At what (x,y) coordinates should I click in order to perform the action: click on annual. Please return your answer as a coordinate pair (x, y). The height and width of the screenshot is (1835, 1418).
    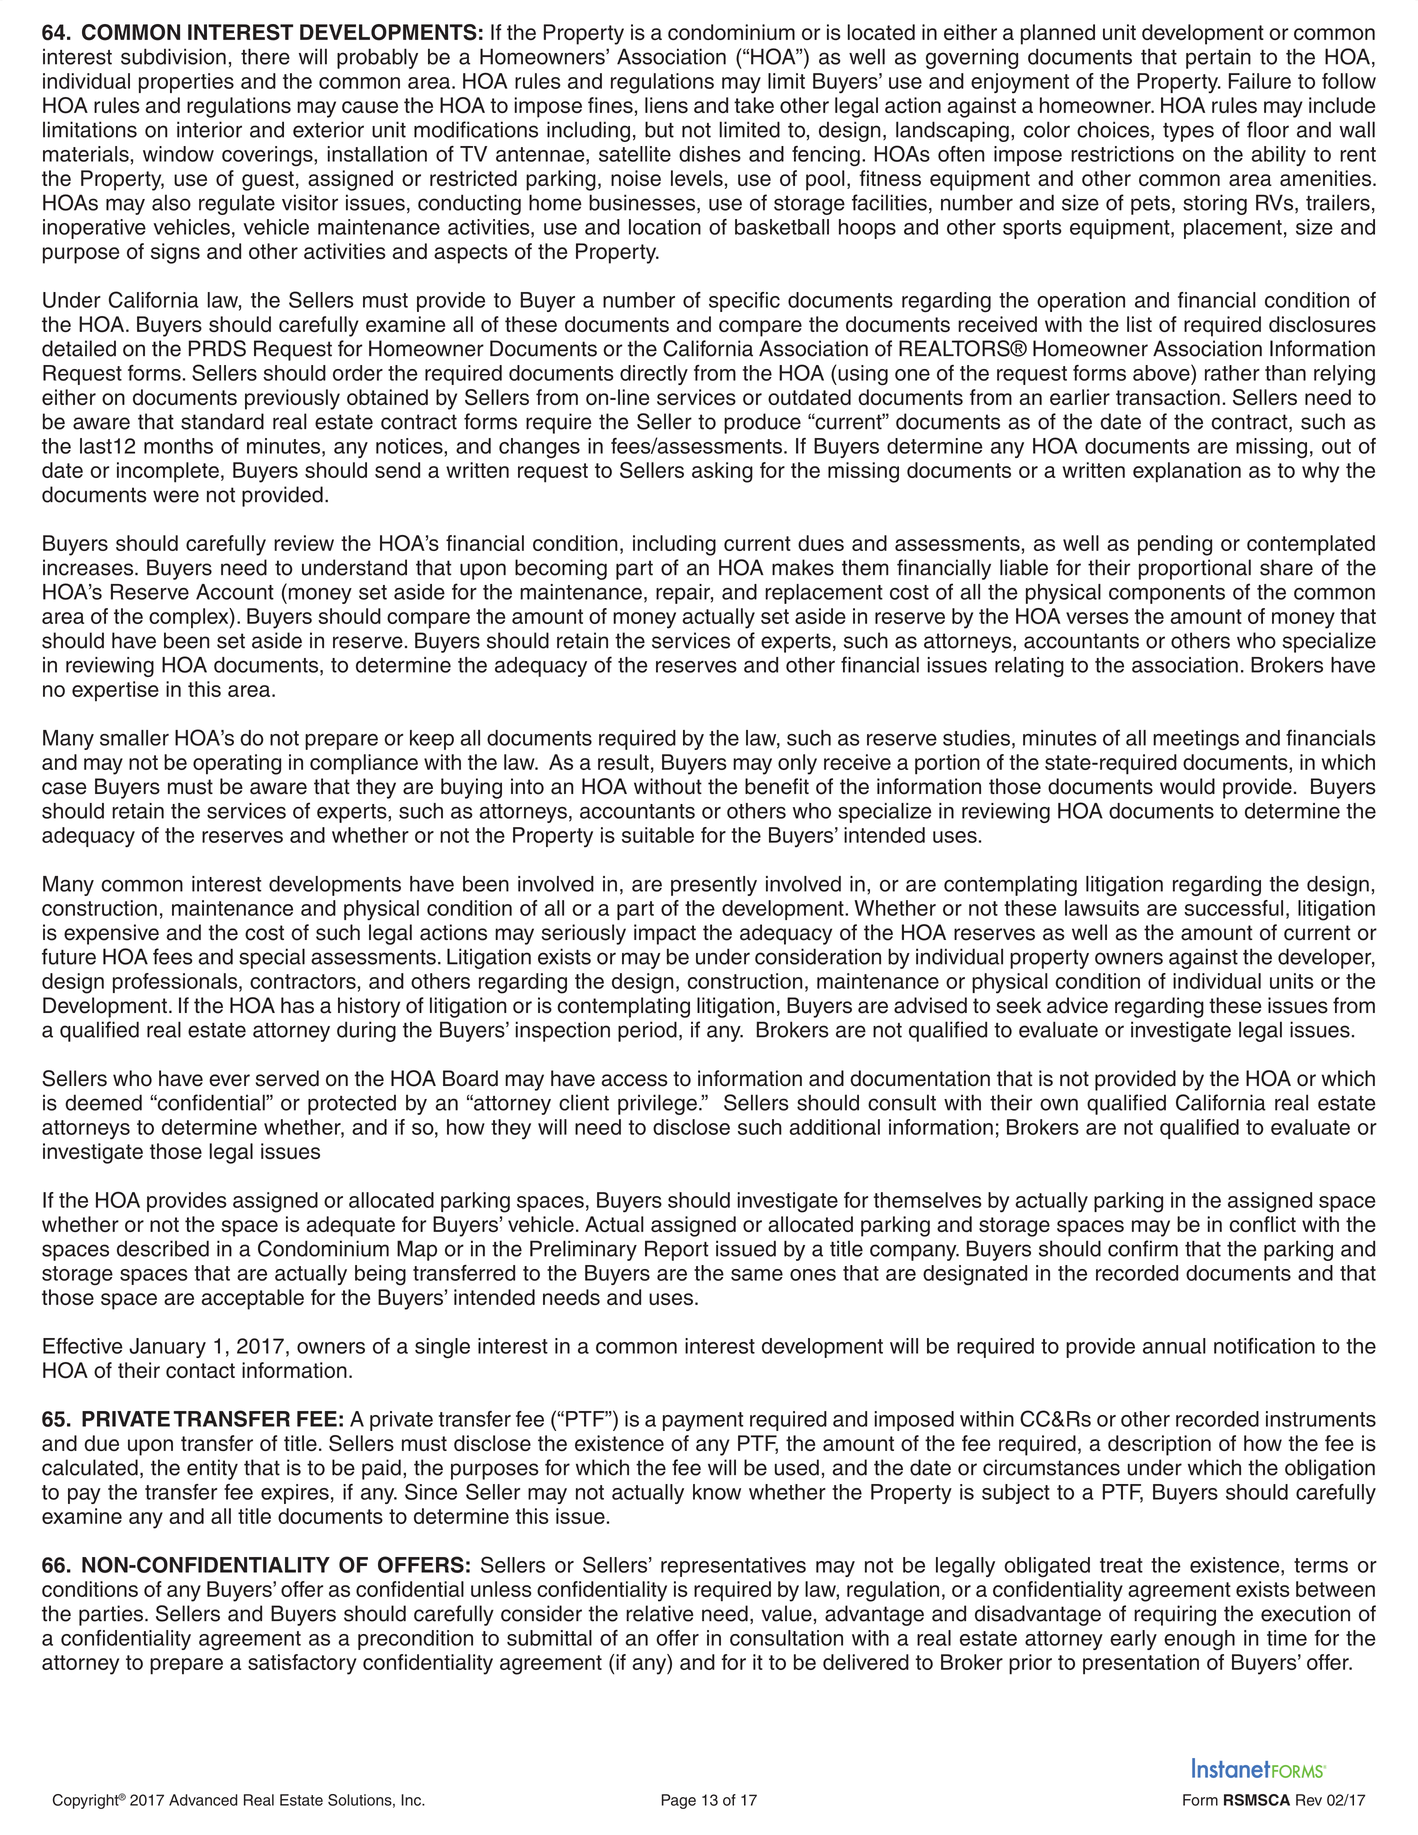
    Looking at the image, I should click on (1174, 1346).
